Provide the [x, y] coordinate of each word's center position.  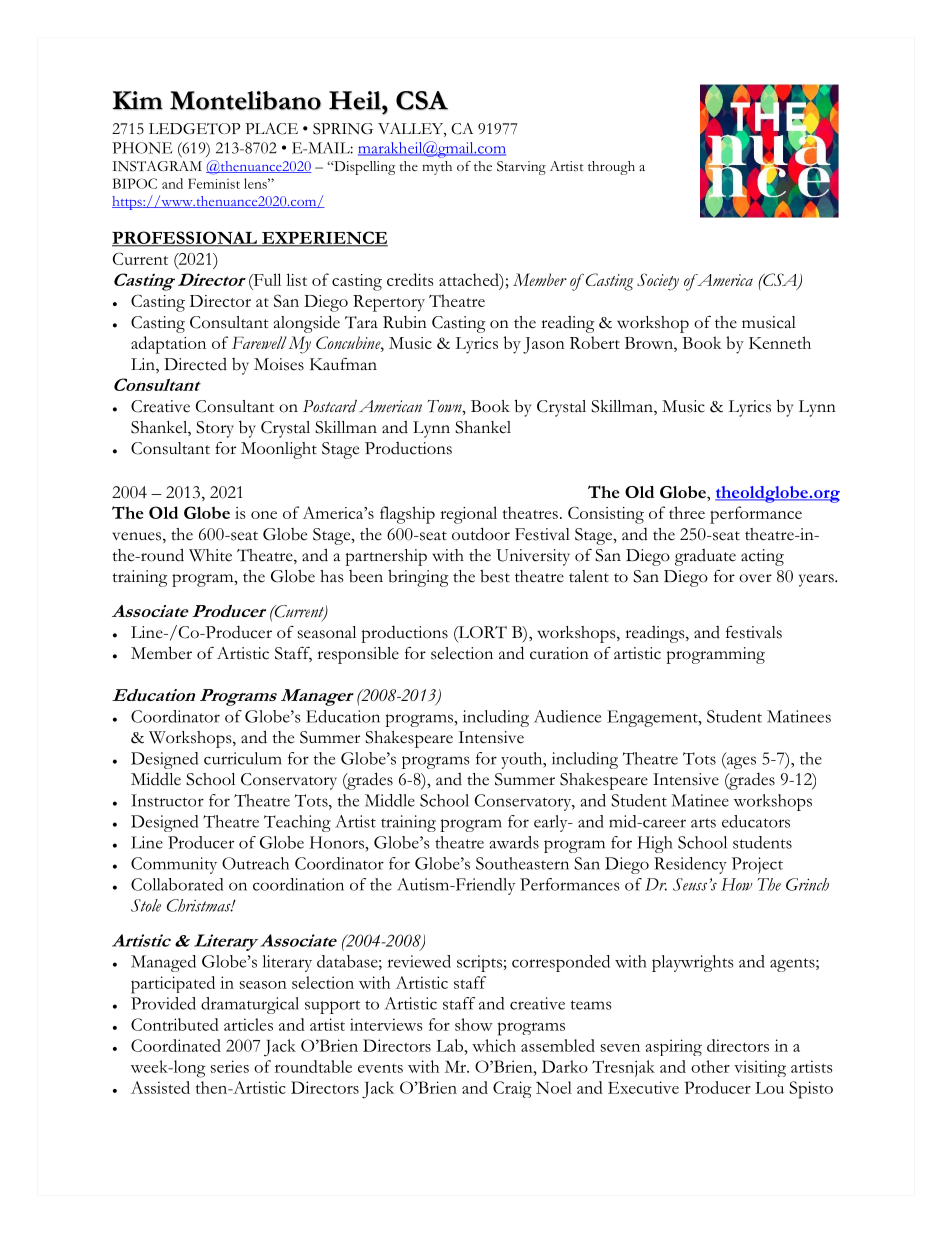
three [687, 512]
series [230, 1066]
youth [523, 760]
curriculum [243, 758]
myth [437, 168]
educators [756, 821]
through [611, 168]
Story [215, 429]
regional [468, 515]
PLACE [271, 129]
